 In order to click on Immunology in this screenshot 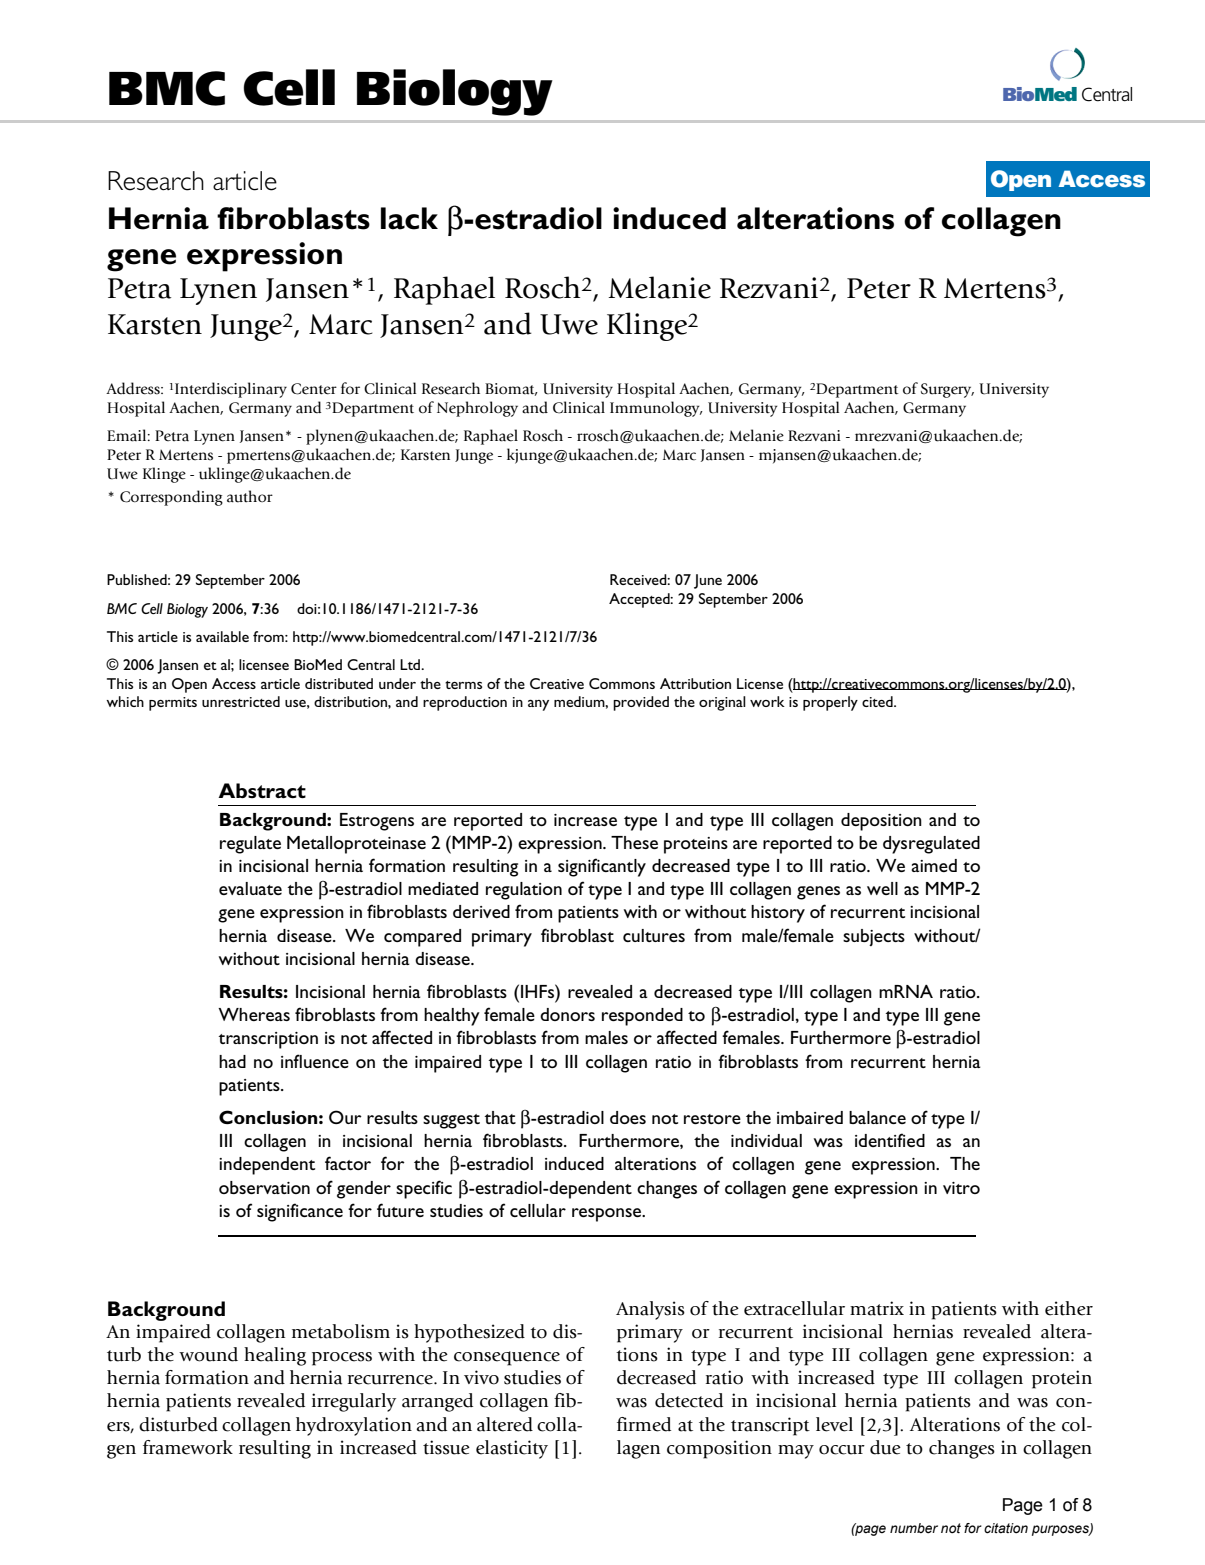, I will do `click(656, 409)`.
